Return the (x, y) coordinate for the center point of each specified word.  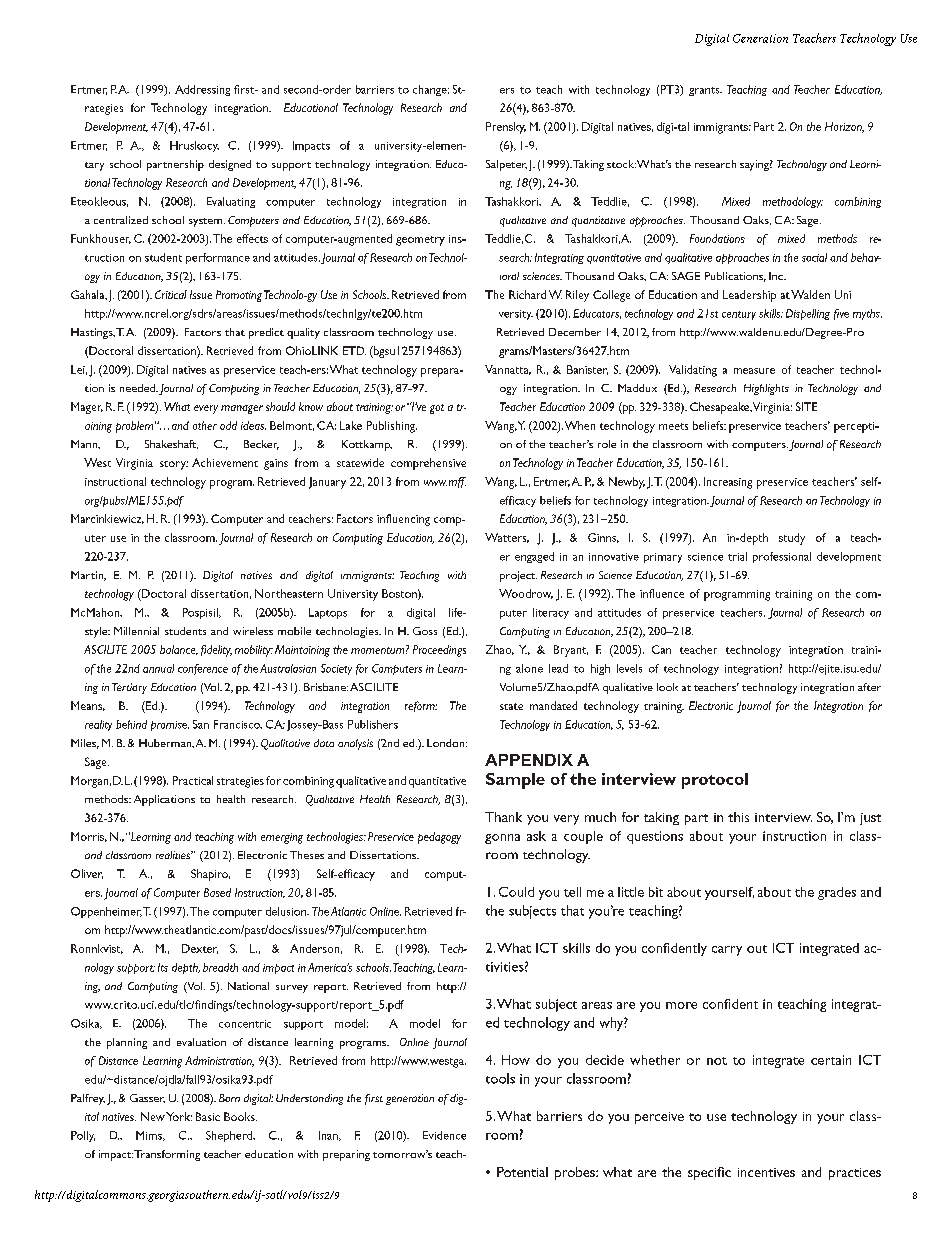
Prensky (506, 128)
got (437, 409)
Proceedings (439, 651)
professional (782, 557)
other (205, 425)
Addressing (202, 90)
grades (837, 893)
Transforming (167, 1155)
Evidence (444, 1135)
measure (754, 371)
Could (516, 892)
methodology (793, 202)
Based (217, 892)
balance (179, 650)
